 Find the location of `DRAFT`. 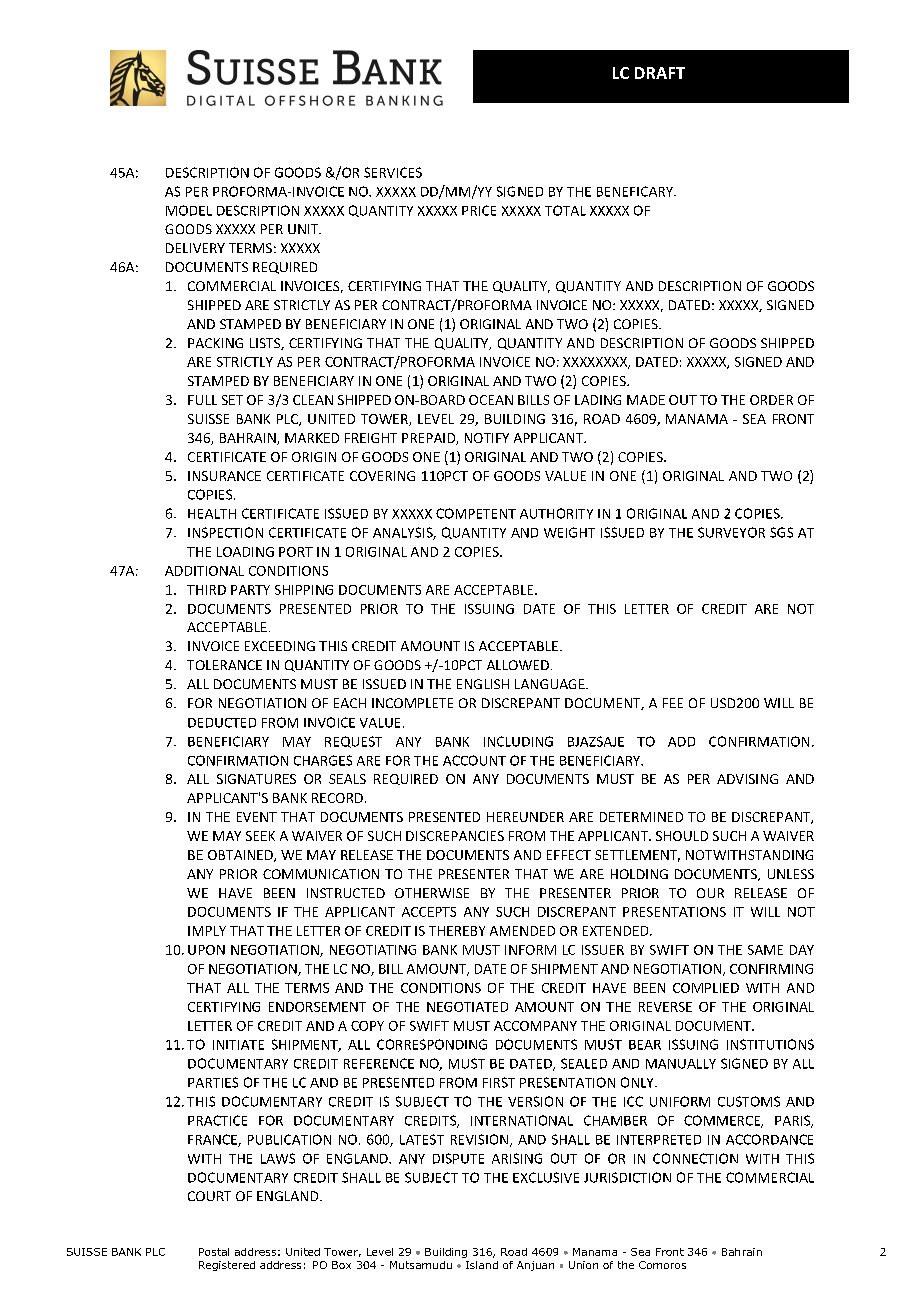

DRAFT is located at coordinates (660, 73).
